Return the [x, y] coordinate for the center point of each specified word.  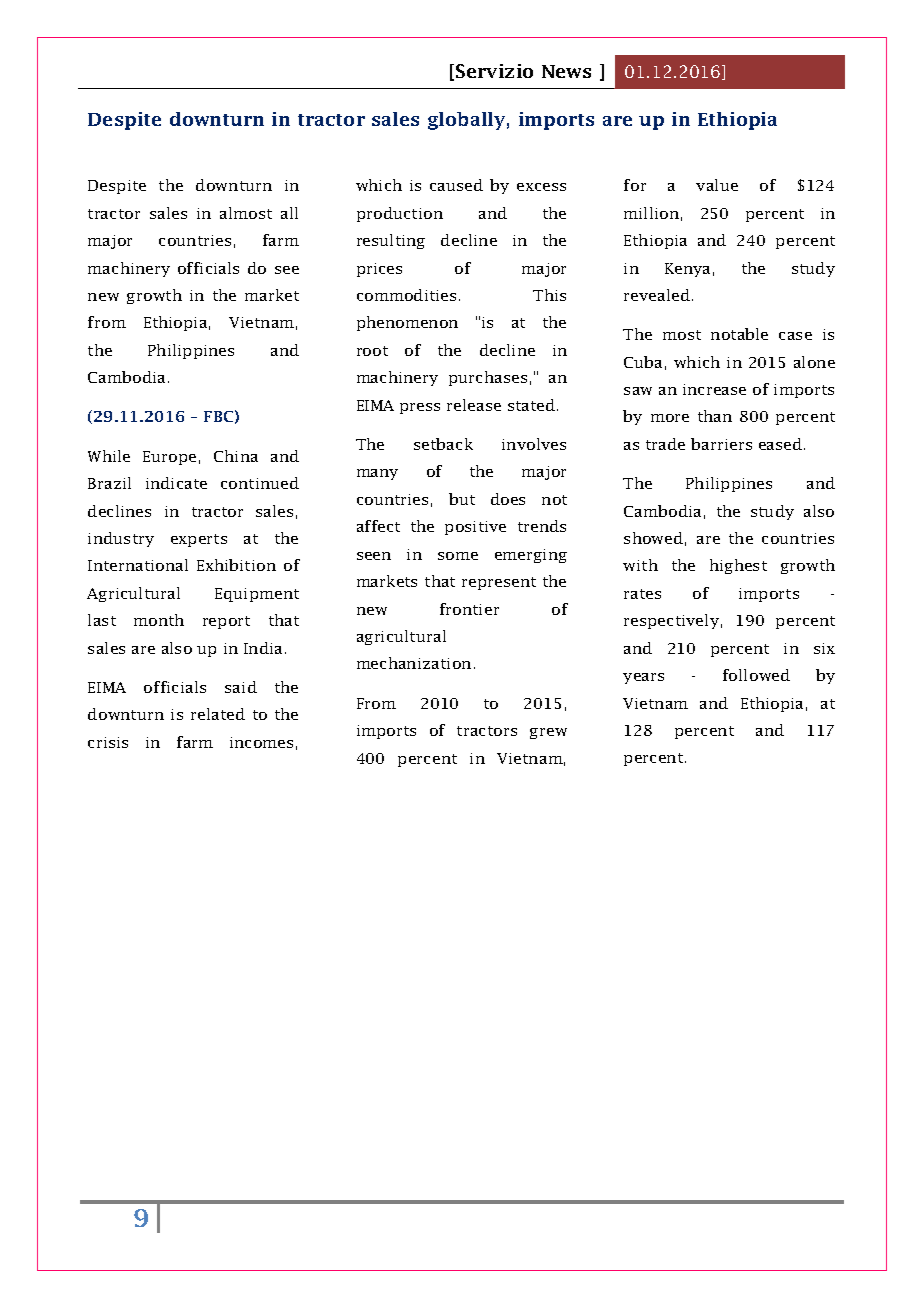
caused [456, 185]
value [717, 185]
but [462, 499]
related [218, 714]
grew [548, 733]
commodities [406, 295]
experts [199, 540]
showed [653, 538]
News [566, 71]
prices [379, 270]
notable [739, 334]
